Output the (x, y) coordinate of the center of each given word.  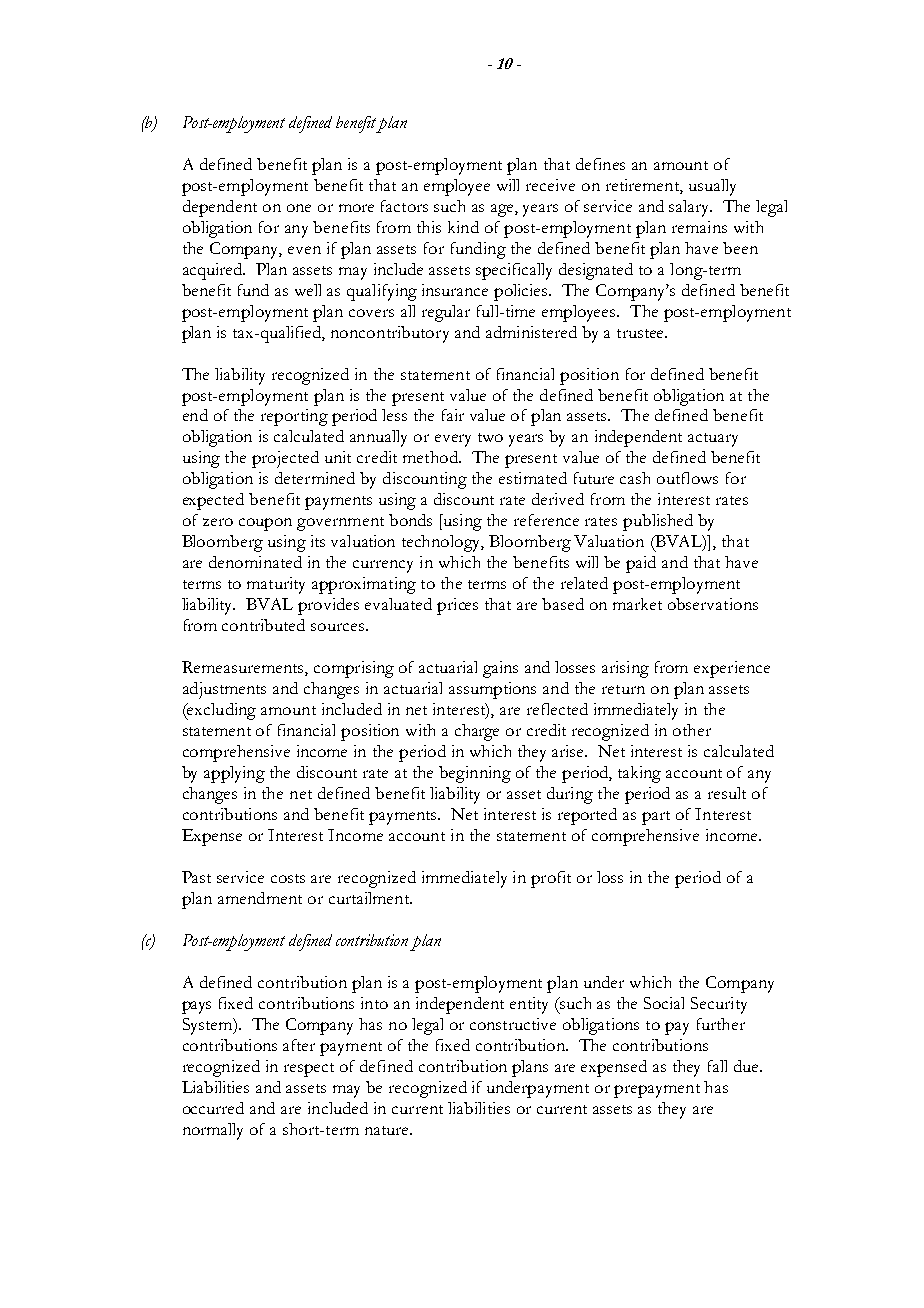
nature (388, 1130)
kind (463, 227)
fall (717, 1066)
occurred (213, 1108)
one (299, 208)
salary (690, 208)
